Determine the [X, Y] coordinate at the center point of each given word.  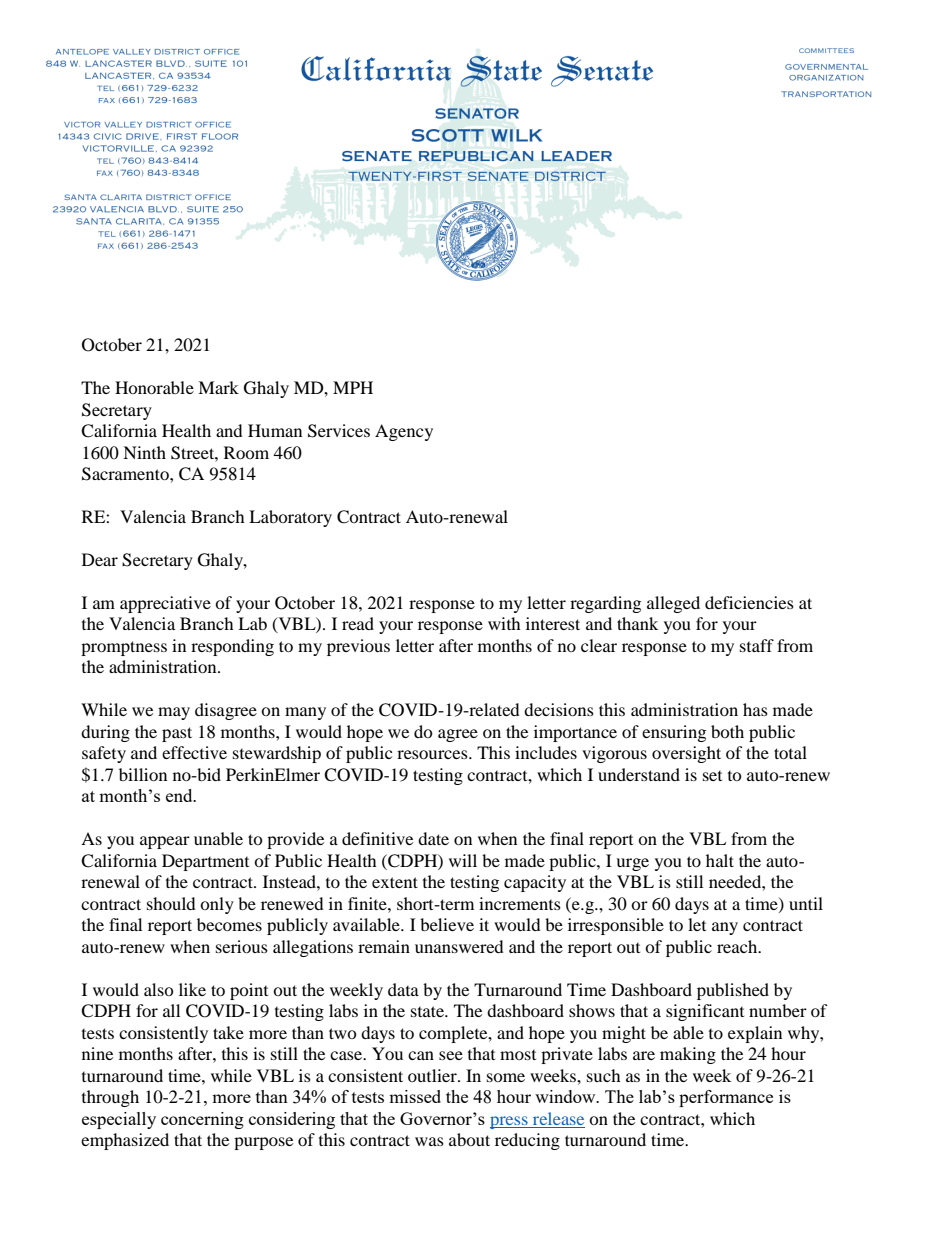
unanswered [459, 946]
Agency [404, 432]
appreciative [165, 604]
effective [194, 752]
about [469, 1139]
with [504, 623]
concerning [202, 1120]
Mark [218, 387]
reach [738, 946]
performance [726, 1098]
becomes [229, 924]
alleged [673, 604]
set [712, 776]
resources [433, 754]
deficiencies [749, 602]
